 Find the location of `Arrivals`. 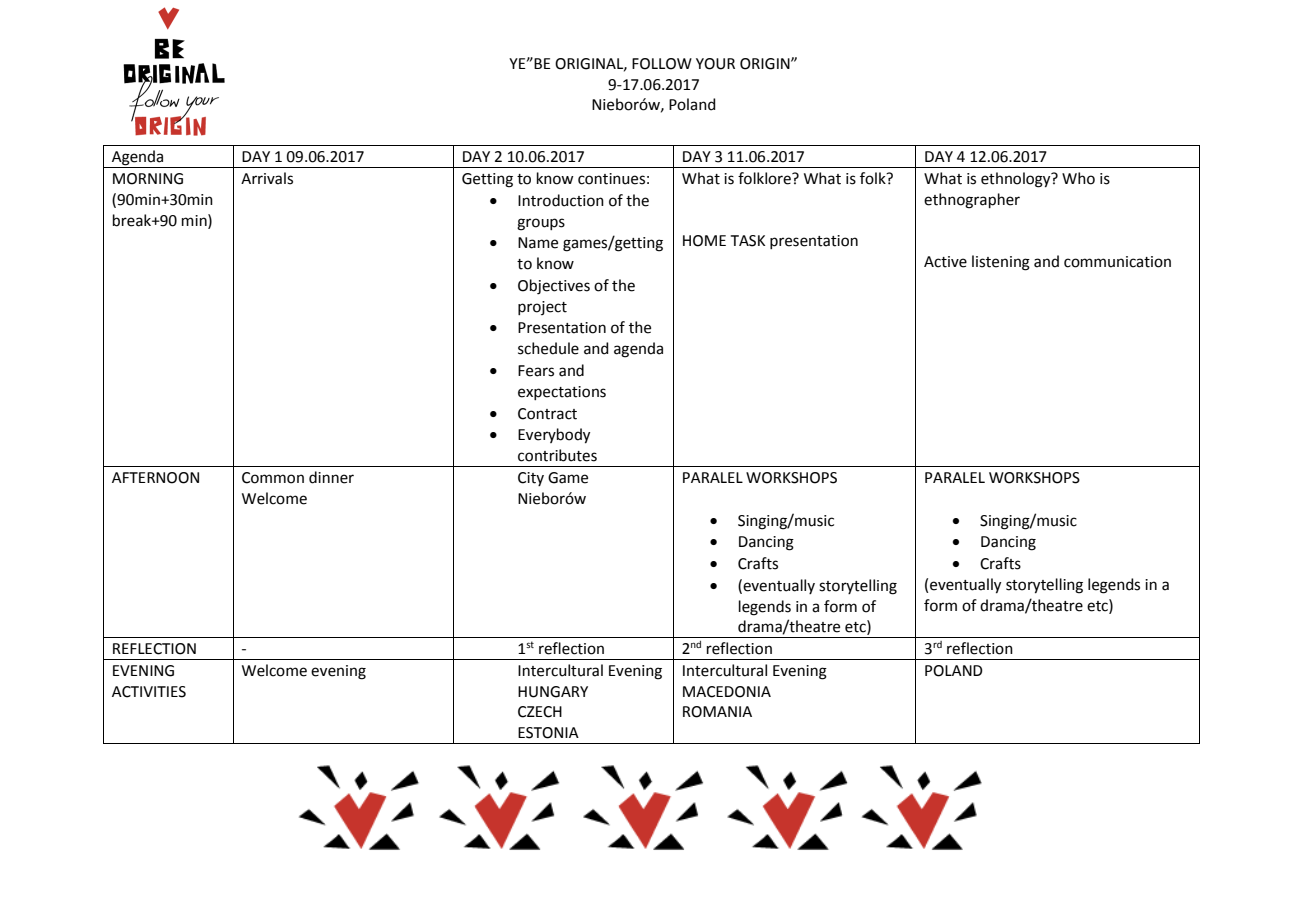

Arrivals is located at coordinates (267, 178).
